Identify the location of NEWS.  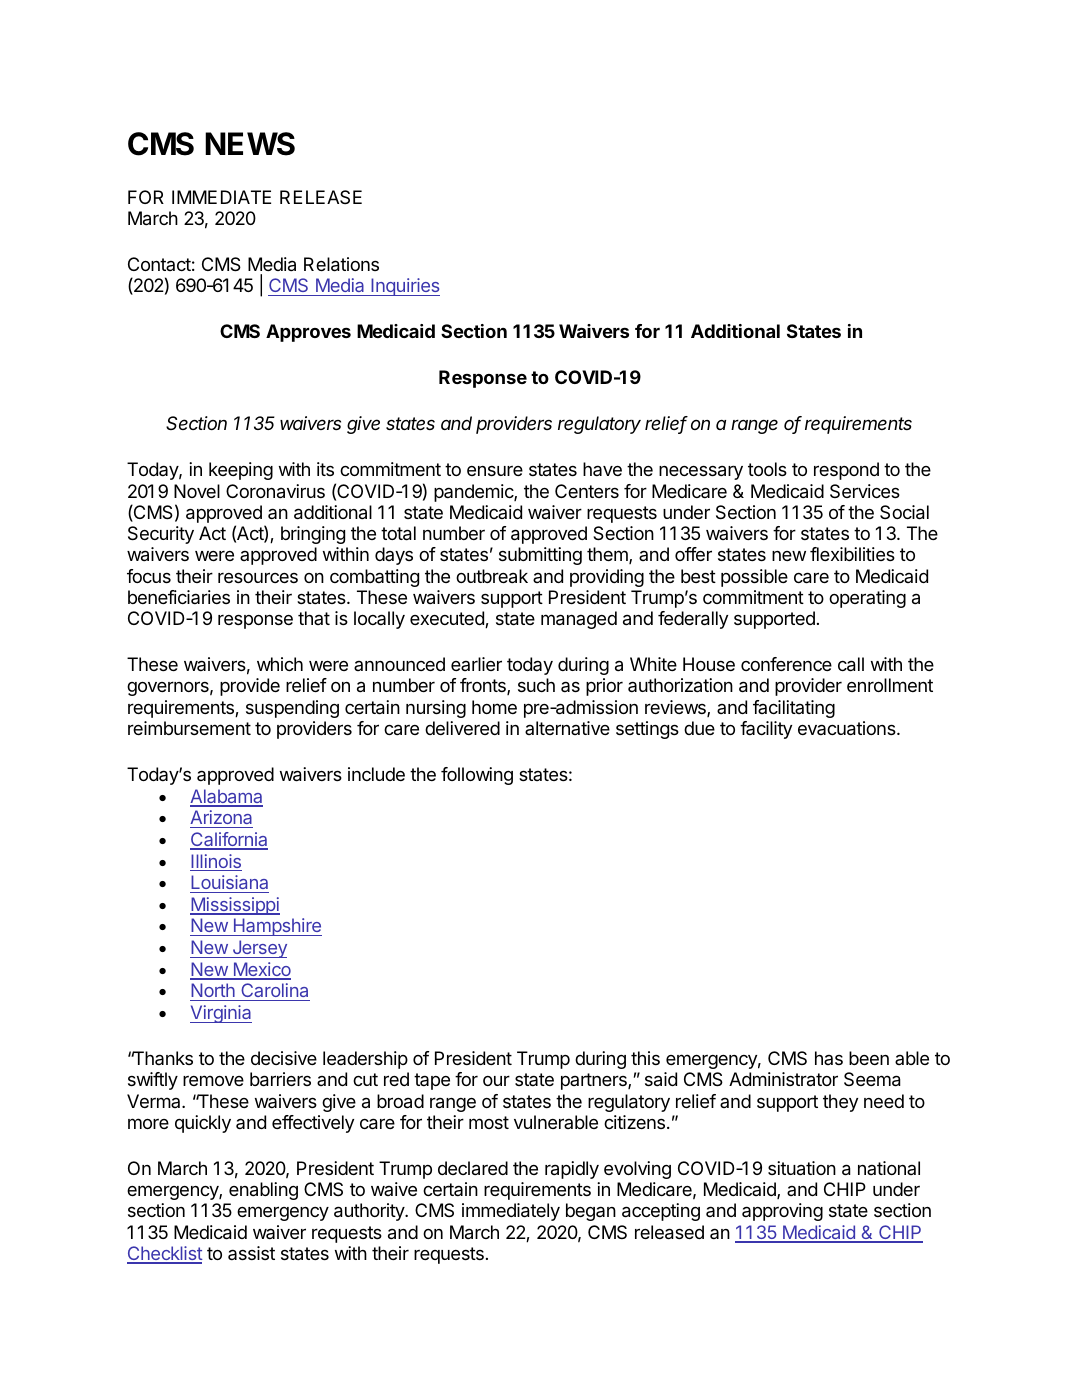
(250, 144).
